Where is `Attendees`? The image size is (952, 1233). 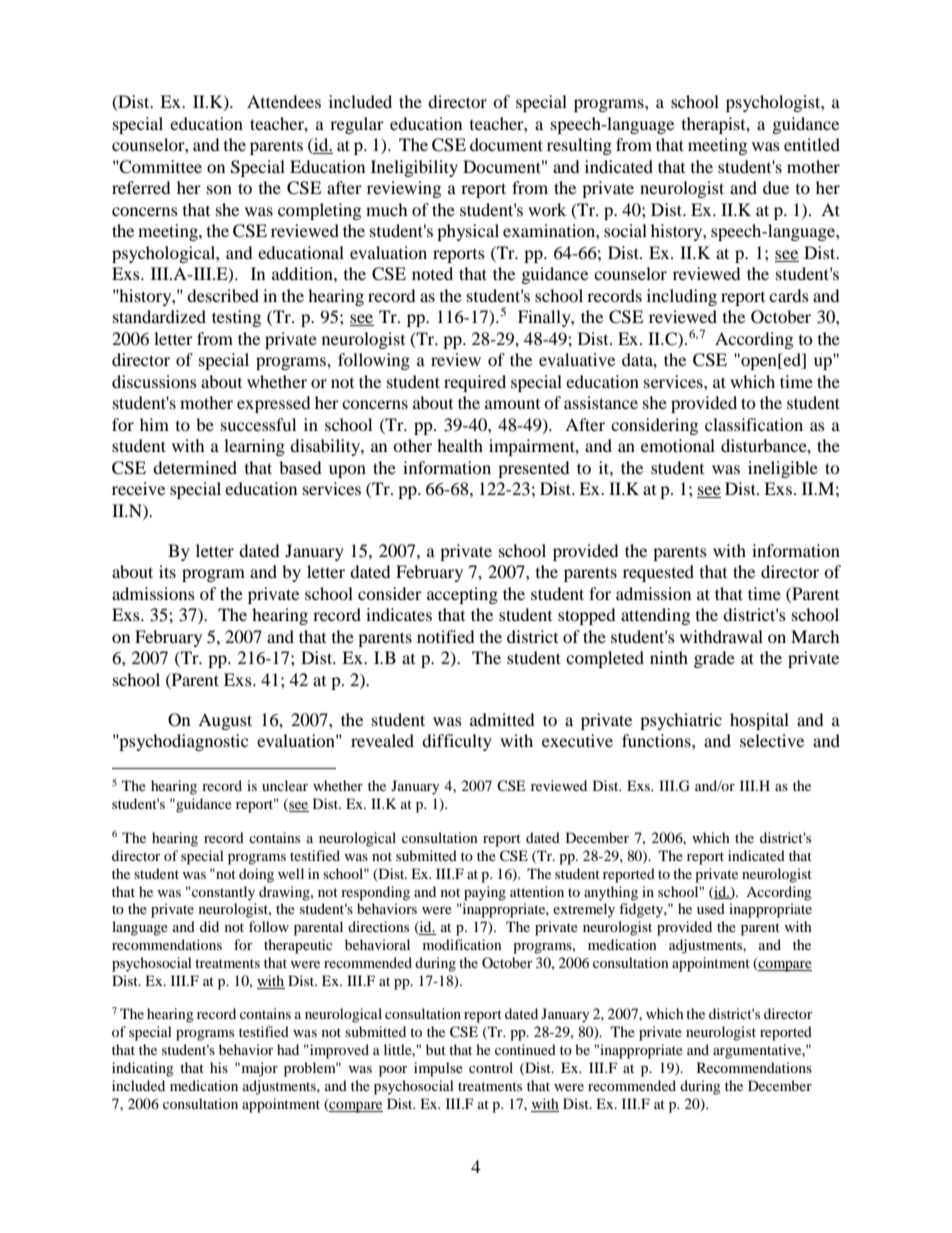 Attendees is located at coordinates (284, 101).
